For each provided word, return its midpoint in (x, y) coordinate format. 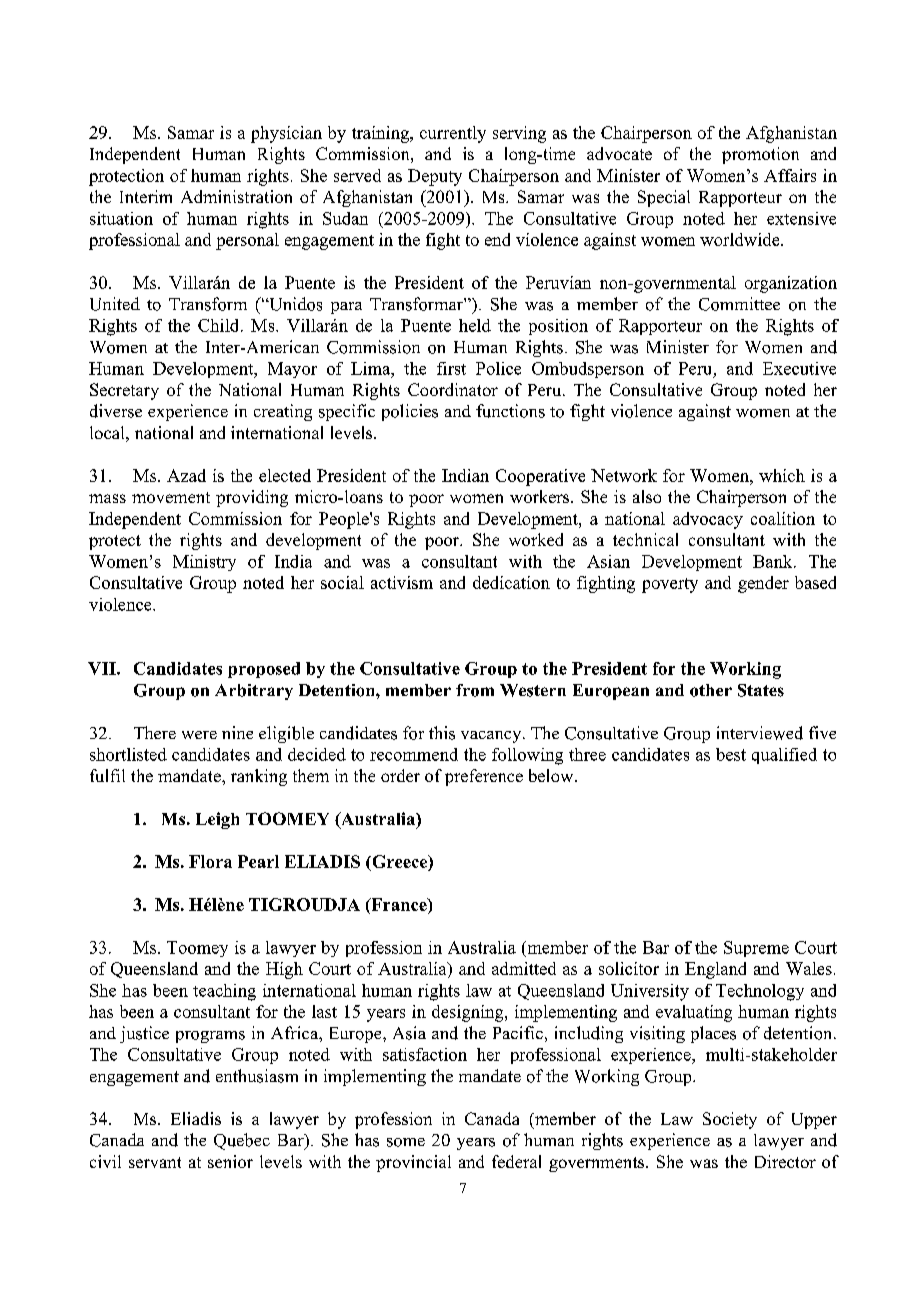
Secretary (124, 391)
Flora (210, 861)
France (399, 904)
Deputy (435, 177)
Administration (236, 196)
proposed (264, 670)
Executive (799, 368)
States (761, 690)
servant (155, 1162)
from (475, 690)
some (406, 1142)
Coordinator (453, 389)
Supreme (756, 949)
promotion (760, 155)
